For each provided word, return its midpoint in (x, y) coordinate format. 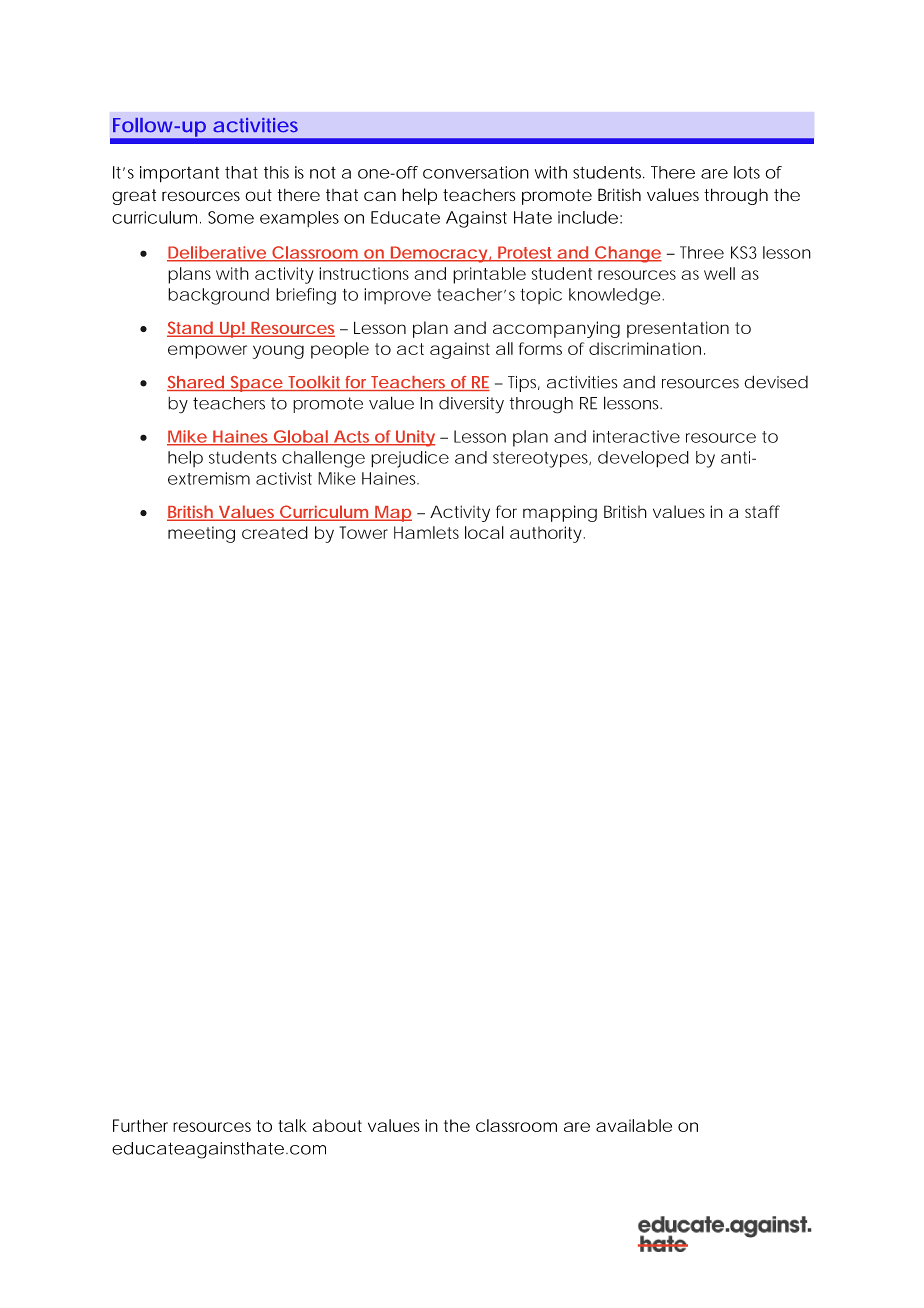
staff (762, 511)
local (484, 532)
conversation (476, 172)
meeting (201, 534)
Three (702, 252)
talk (292, 1125)
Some (231, 217)
